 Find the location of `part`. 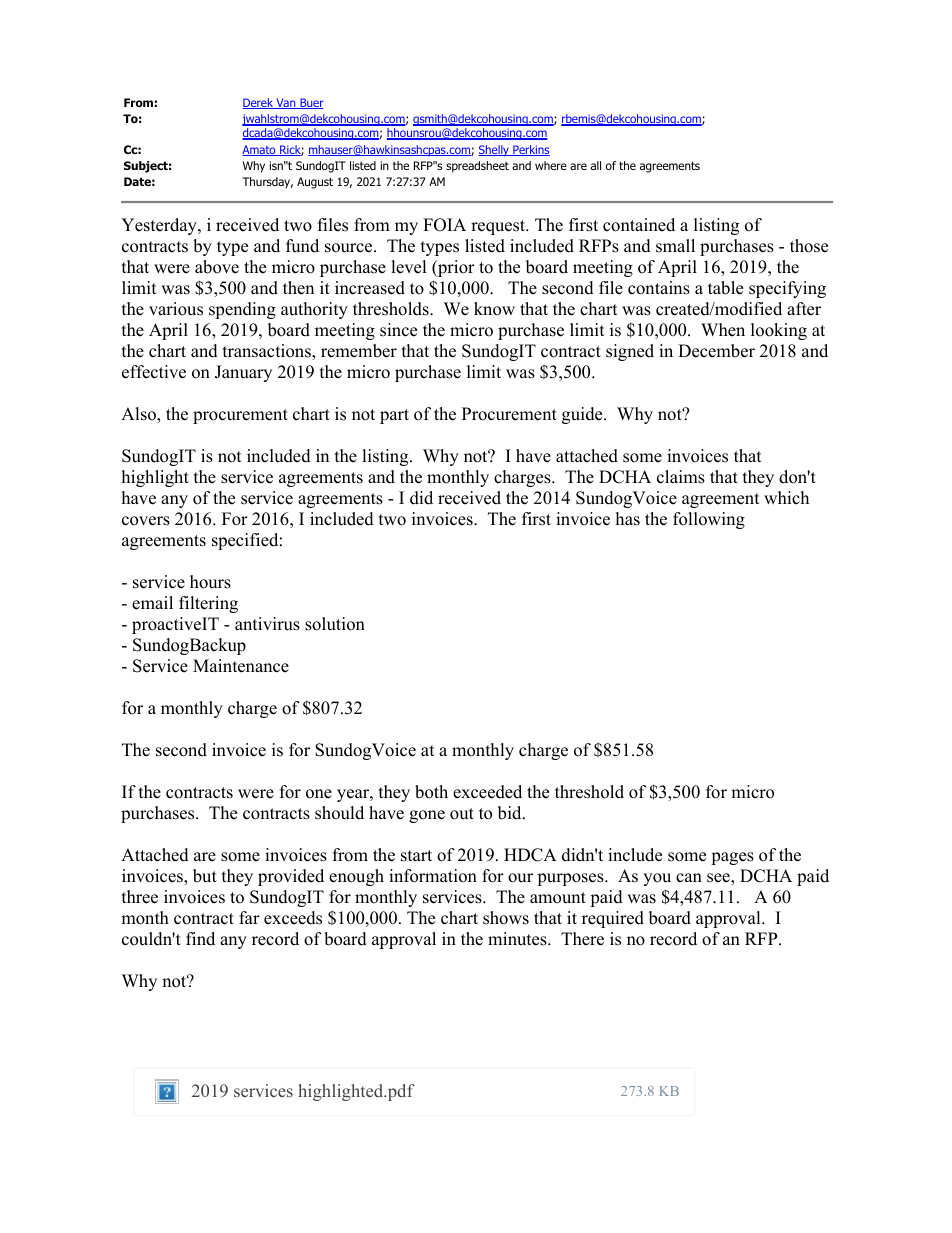

part is located at coordinates (394, 416).
